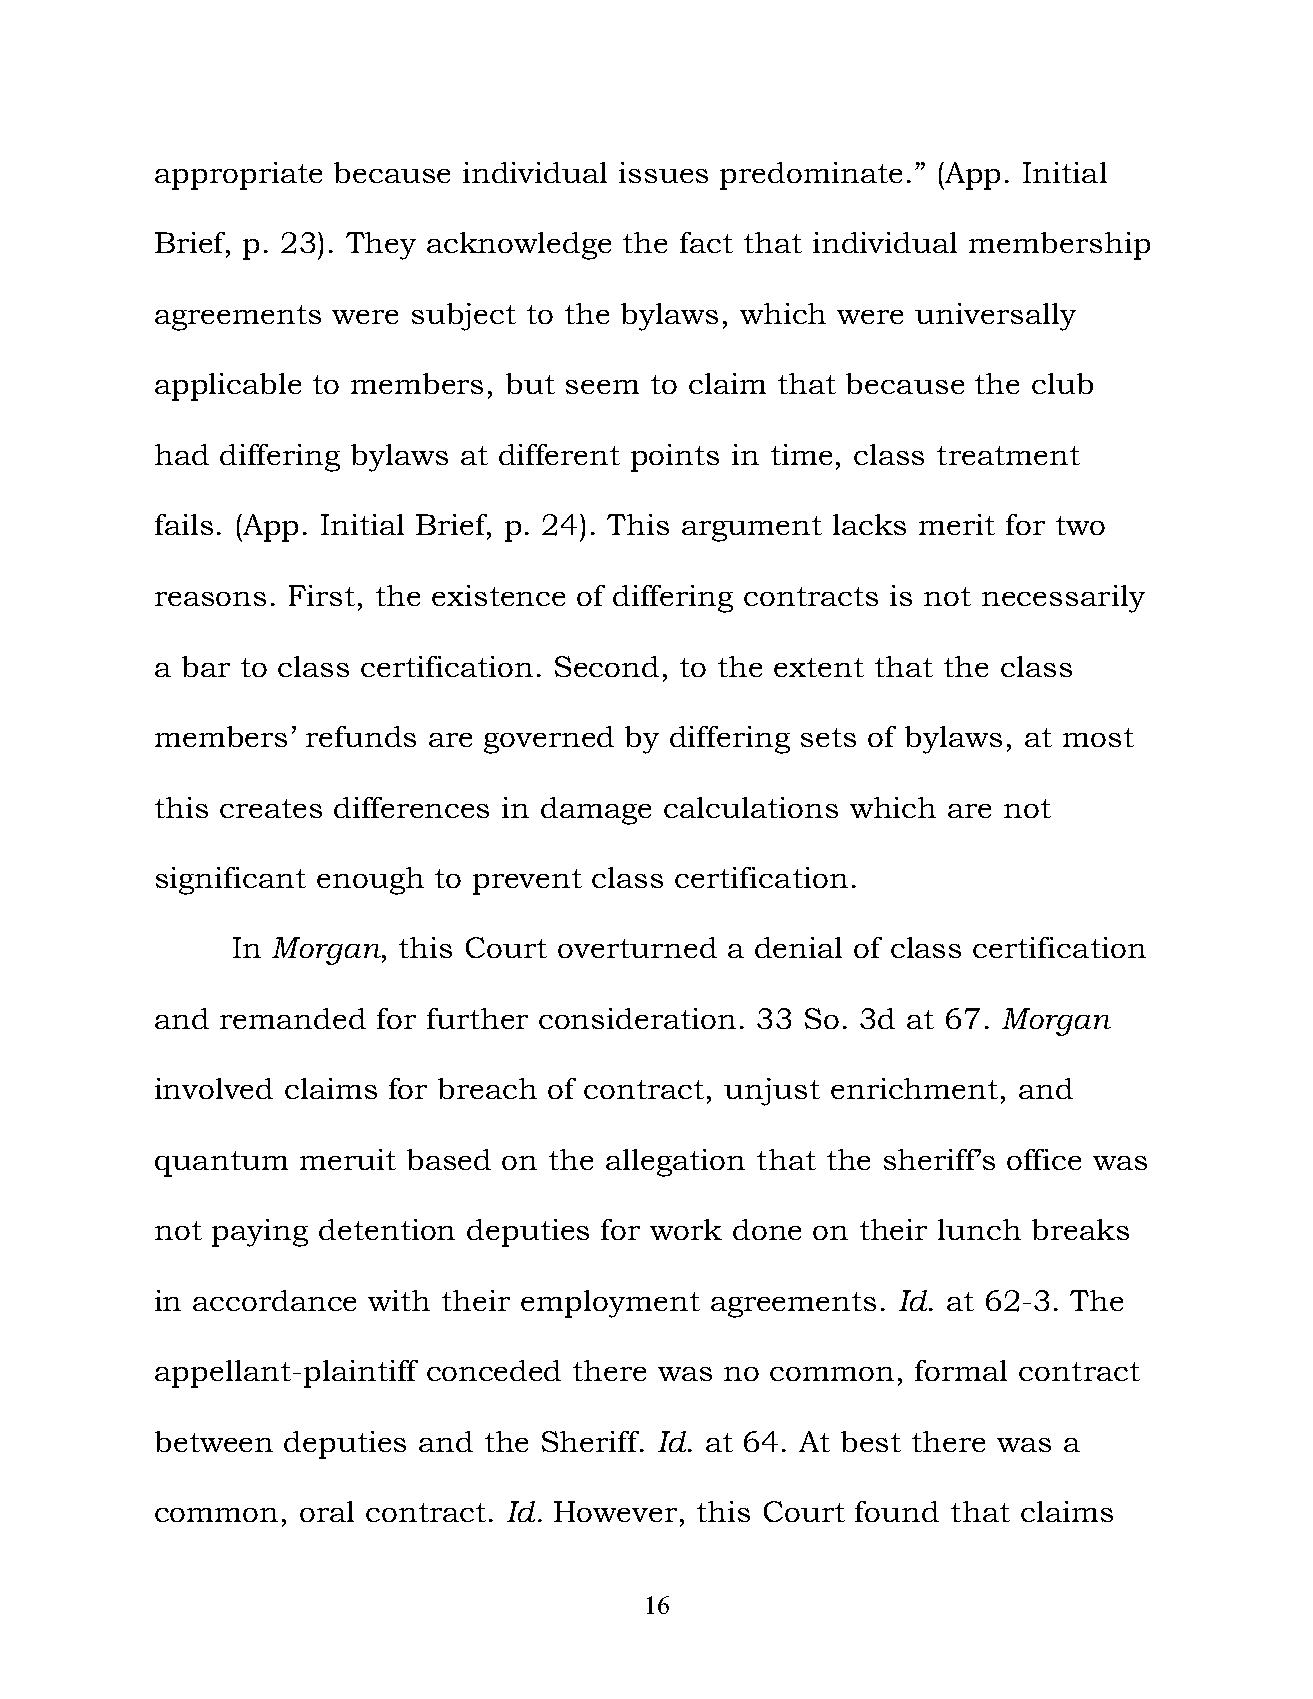 The width and height of the screenshot is (1313, 1699). Describe the element at coordinates (663, 172) in the screenshot. I see `issues` at that location.
